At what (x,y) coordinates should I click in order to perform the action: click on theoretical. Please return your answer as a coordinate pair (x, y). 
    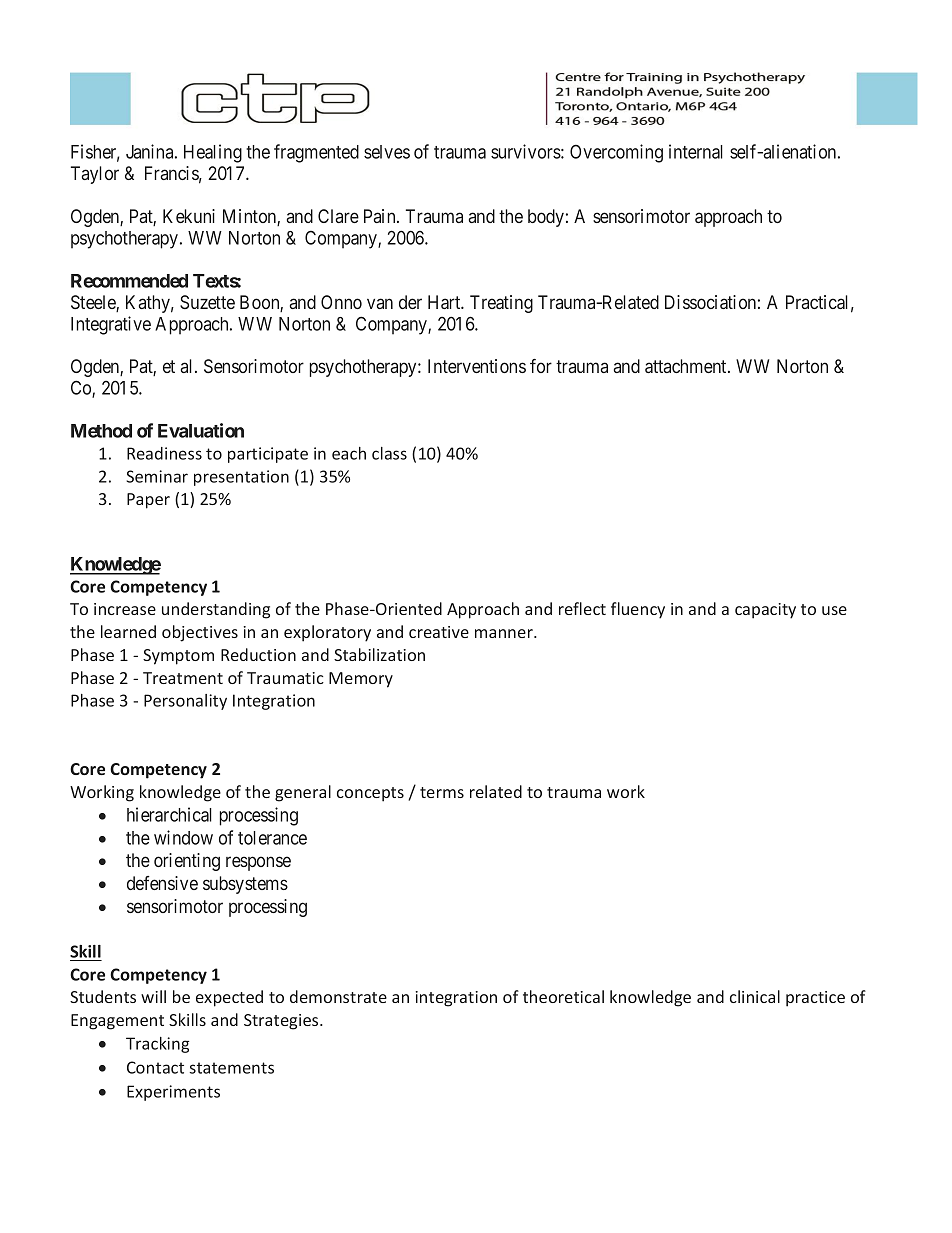
    Looking at the image, I should click on (563, 996).
